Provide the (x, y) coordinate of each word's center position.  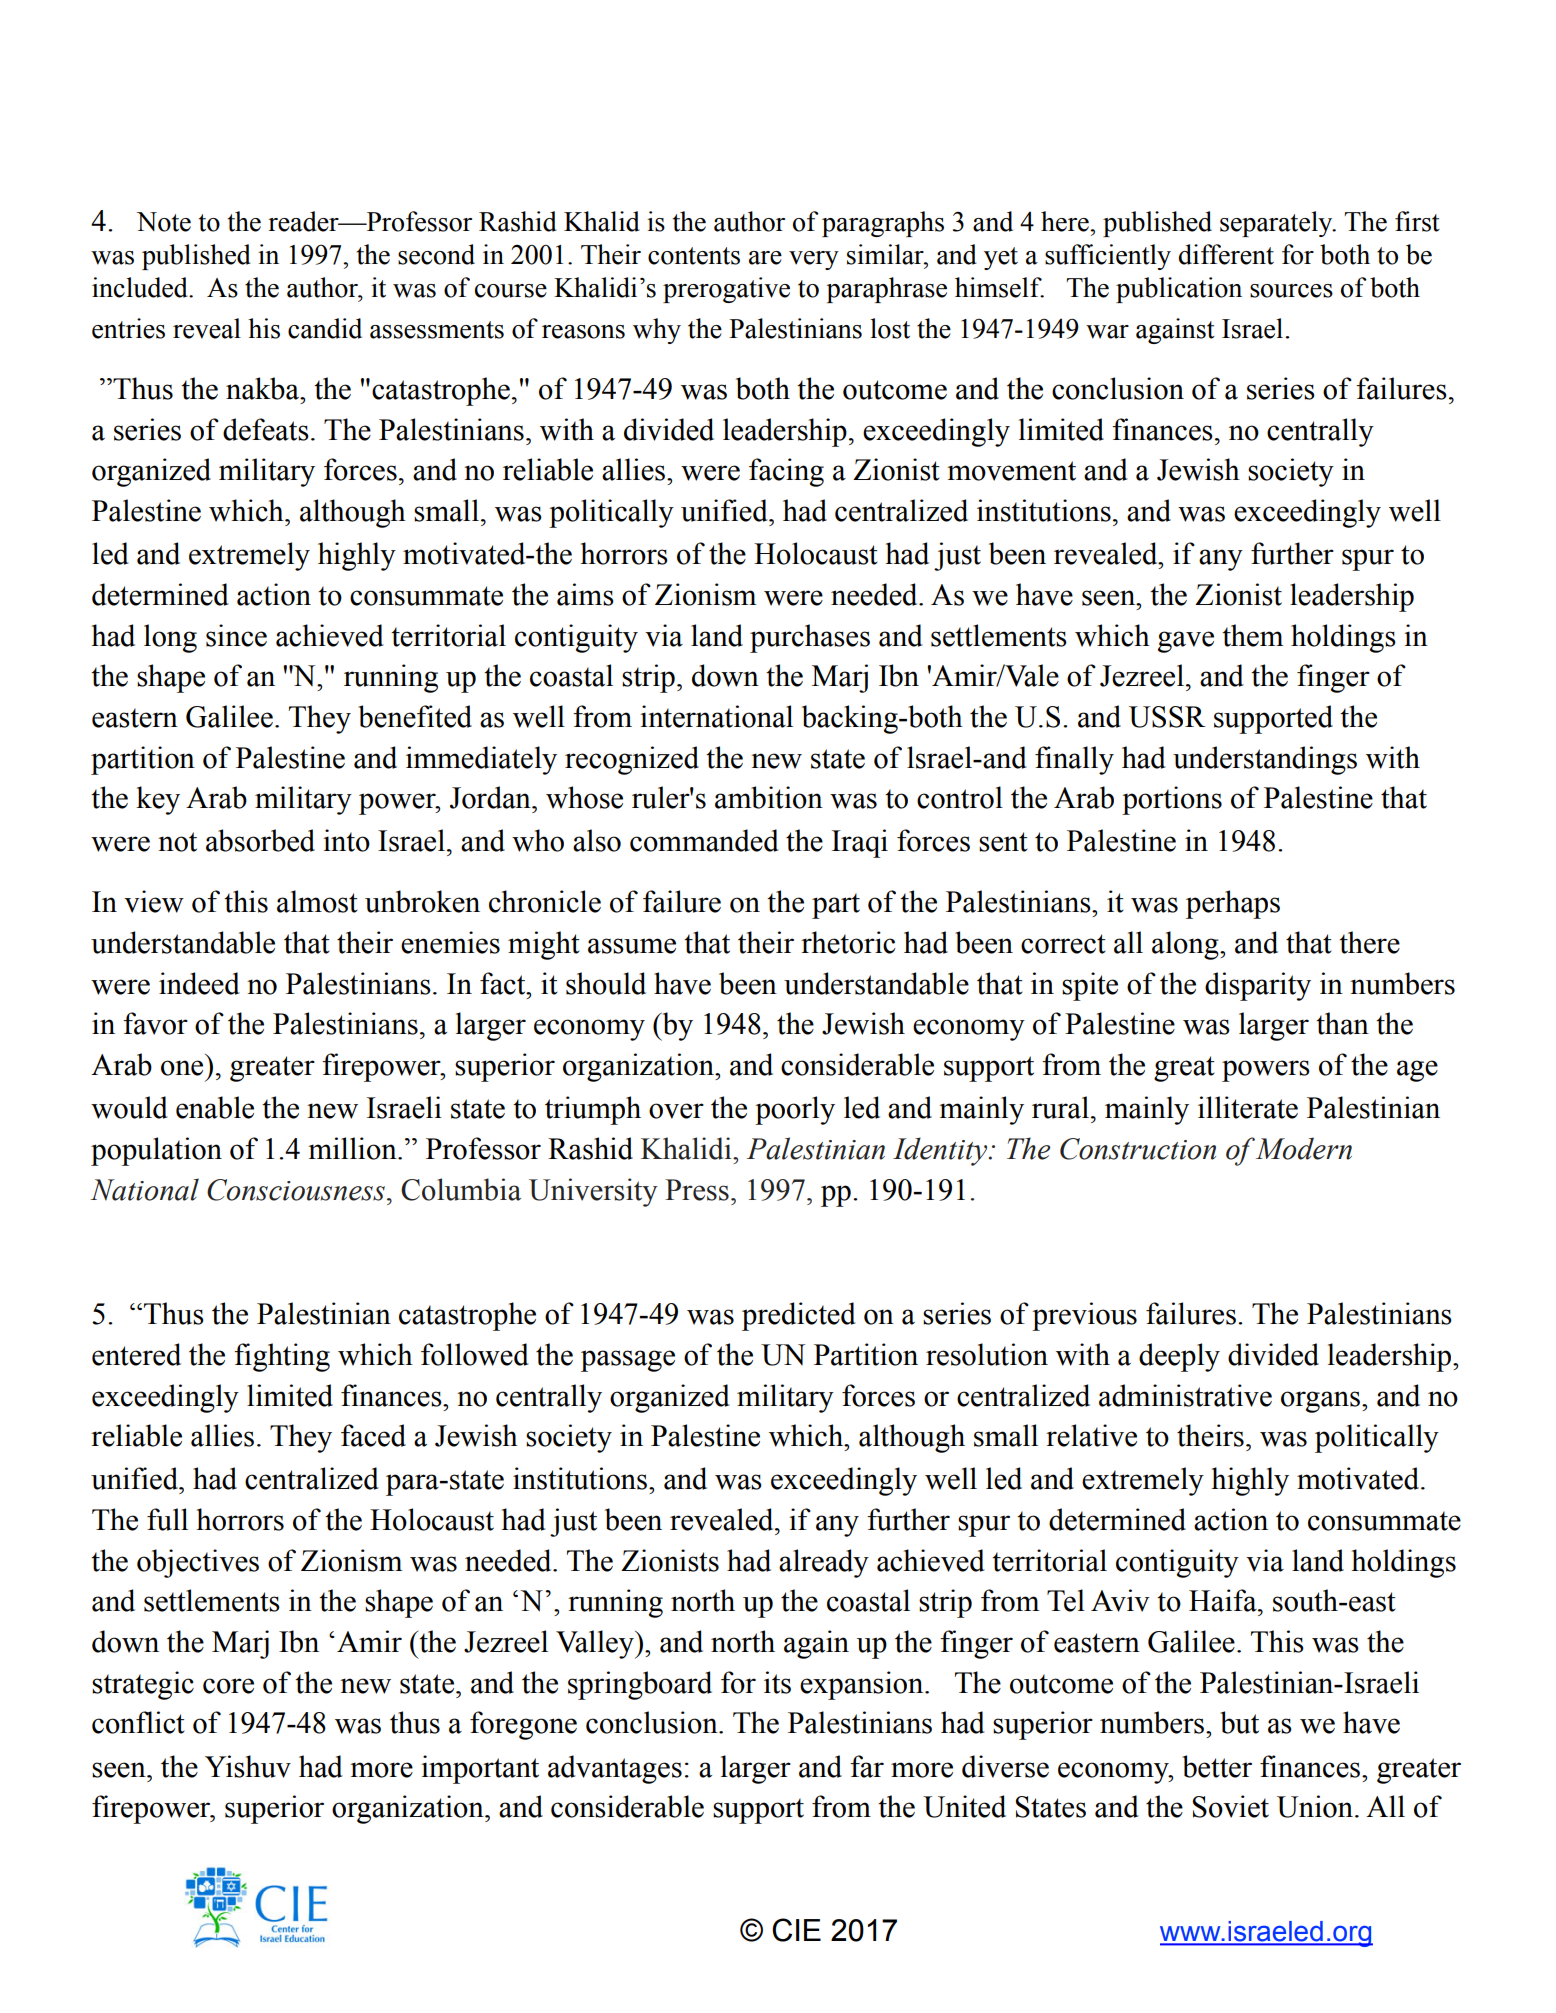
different (1226, 254)
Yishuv (248, 1766)
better (1217, 1766)
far (867, 1766)
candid (325, 328)
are (765, 258)
